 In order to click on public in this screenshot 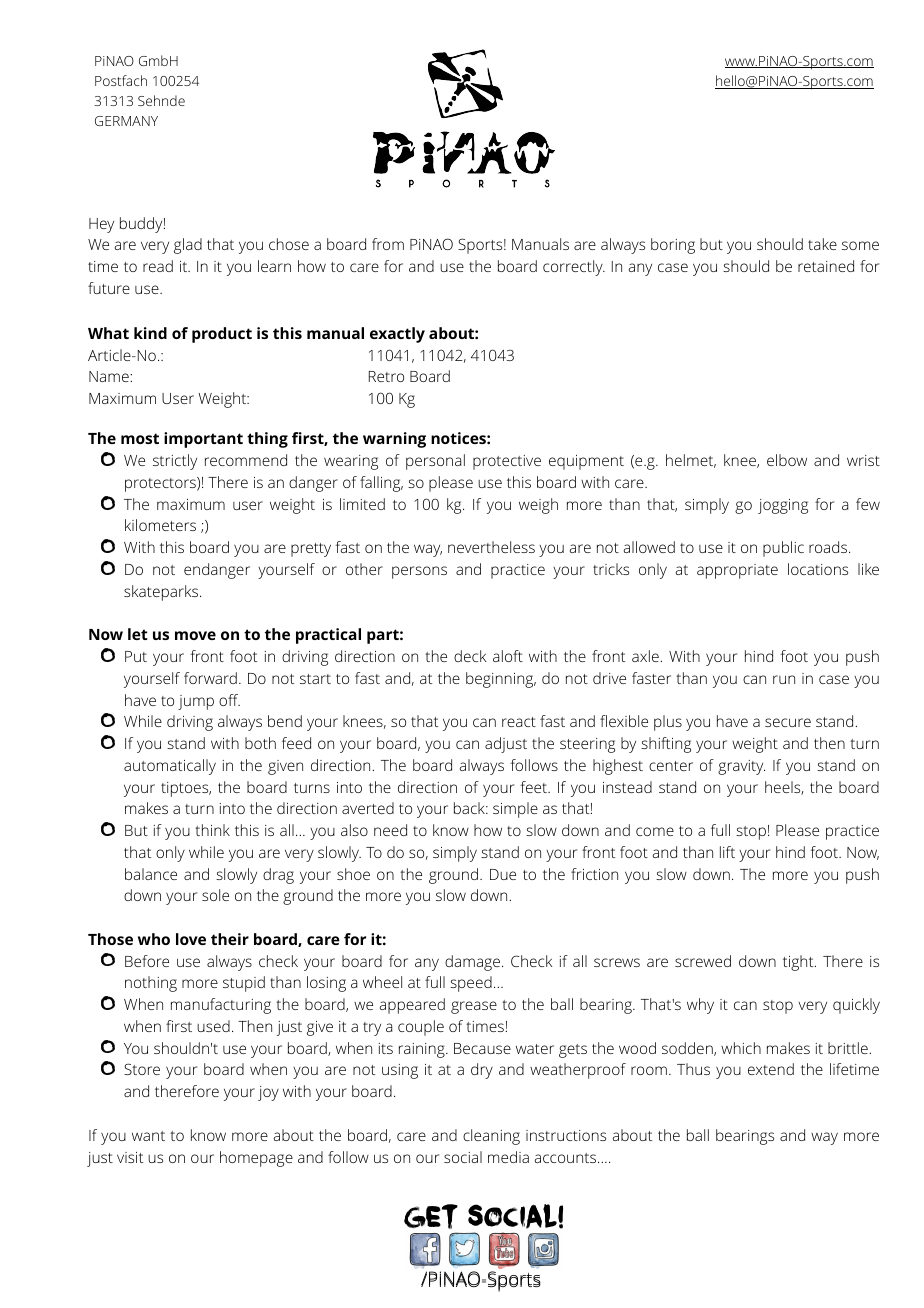, I will do `click(783, 549)`.
